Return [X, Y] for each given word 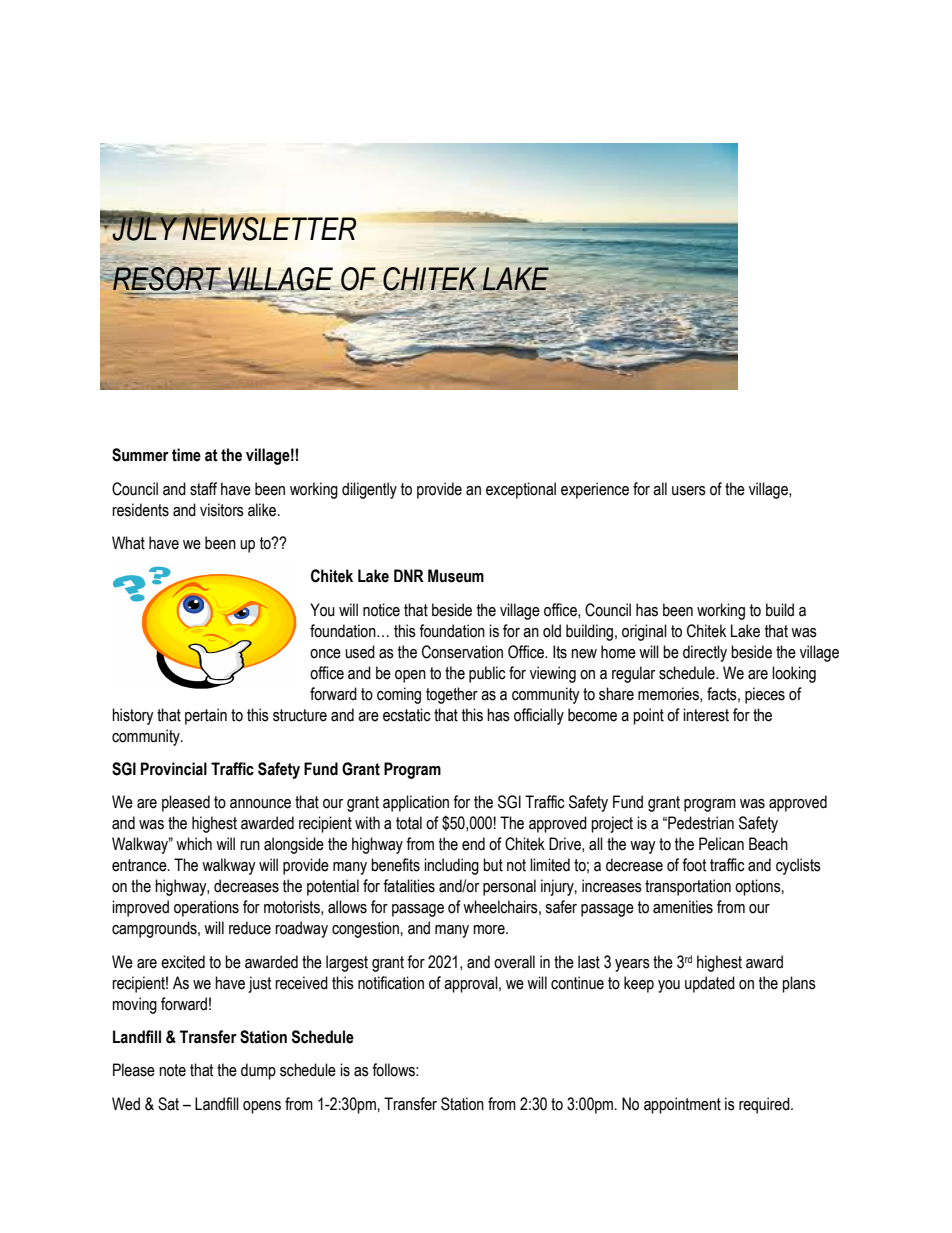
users [689, 491]
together [452, 695]
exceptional [521, 490]
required [765, 1105]
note [172, 1070]
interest [706, 715]
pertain [206, 716]
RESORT [167, 280]
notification [391, 983]
